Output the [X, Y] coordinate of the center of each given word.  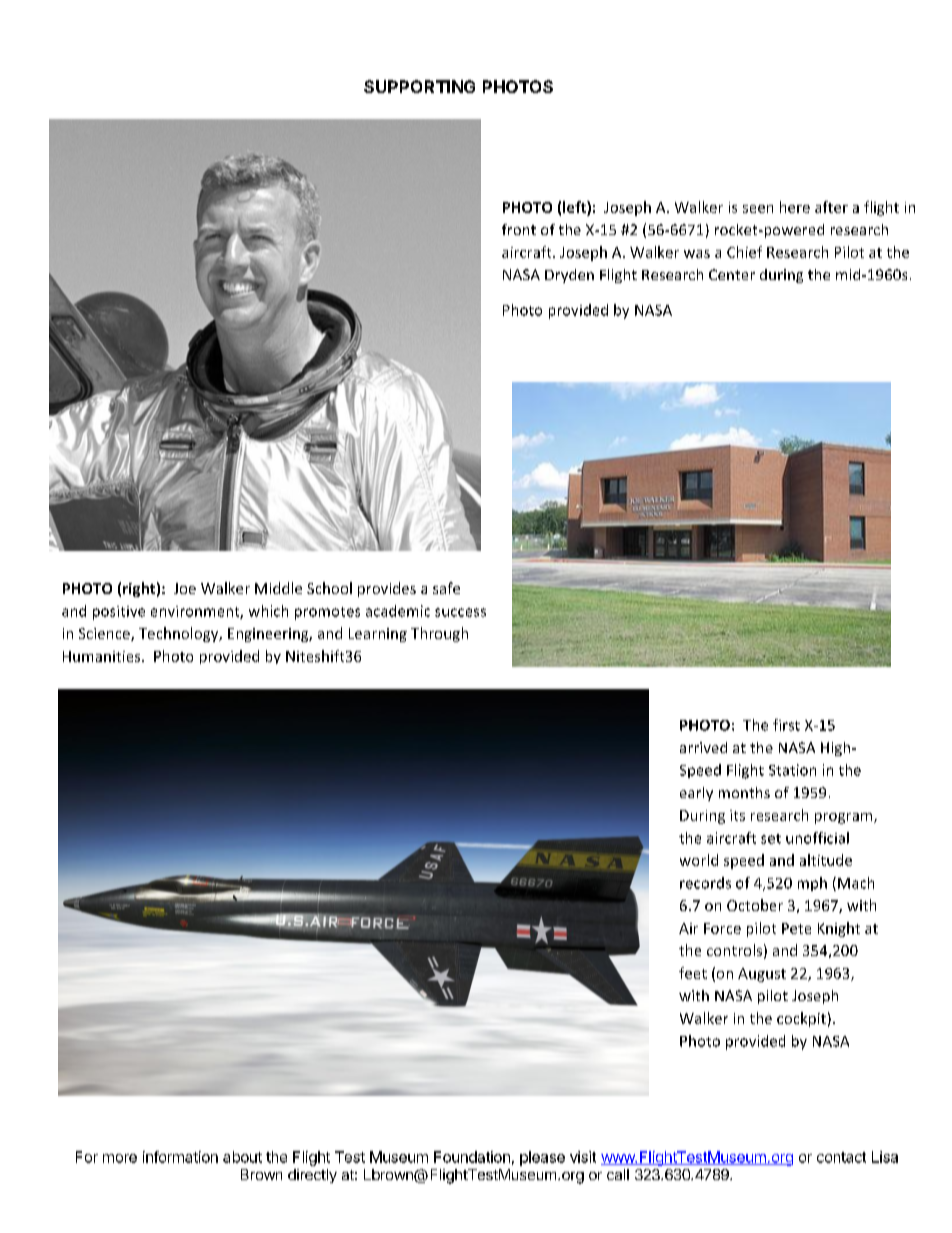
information [180, 1157]
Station [792, 770]
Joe [185, 588]
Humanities [103, 656]
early [696, 794]
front [519, 229]
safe [446, 588]
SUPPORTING [419, 86]
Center [732, 274]
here [795, 207]
